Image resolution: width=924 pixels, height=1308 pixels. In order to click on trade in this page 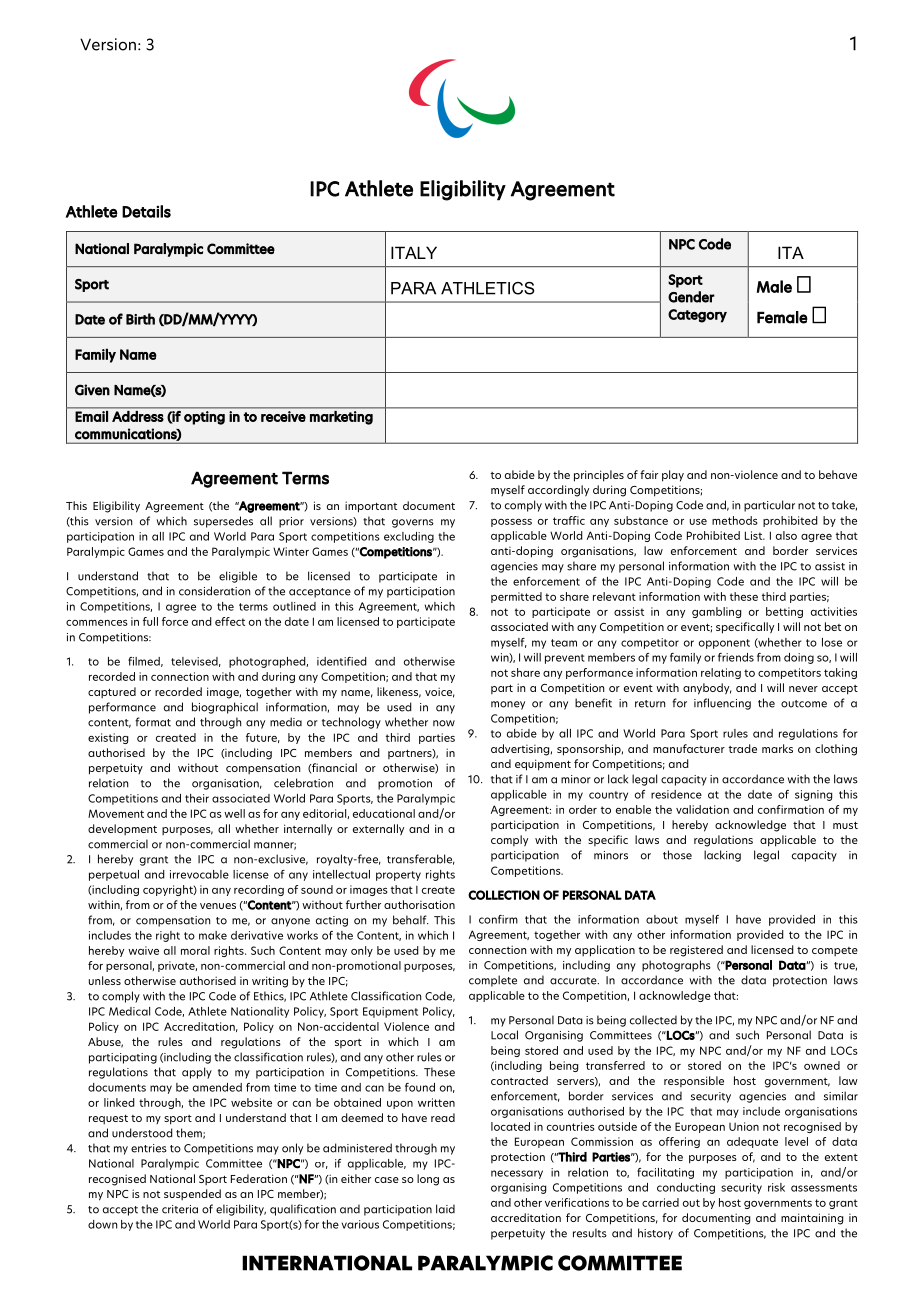, I will do `click(743, 748)`.
